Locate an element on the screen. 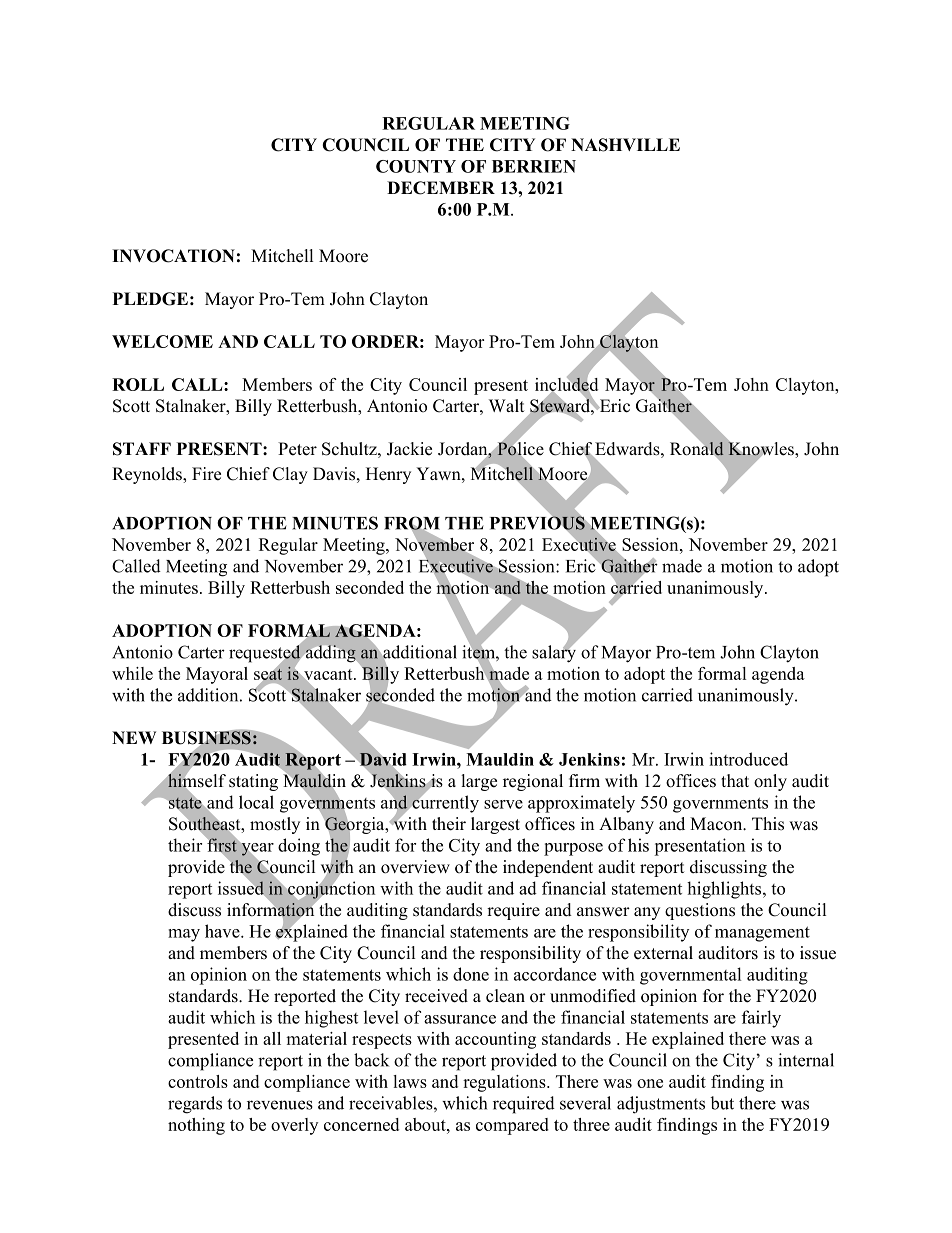  introduced is located at coordinates (748, 759).
